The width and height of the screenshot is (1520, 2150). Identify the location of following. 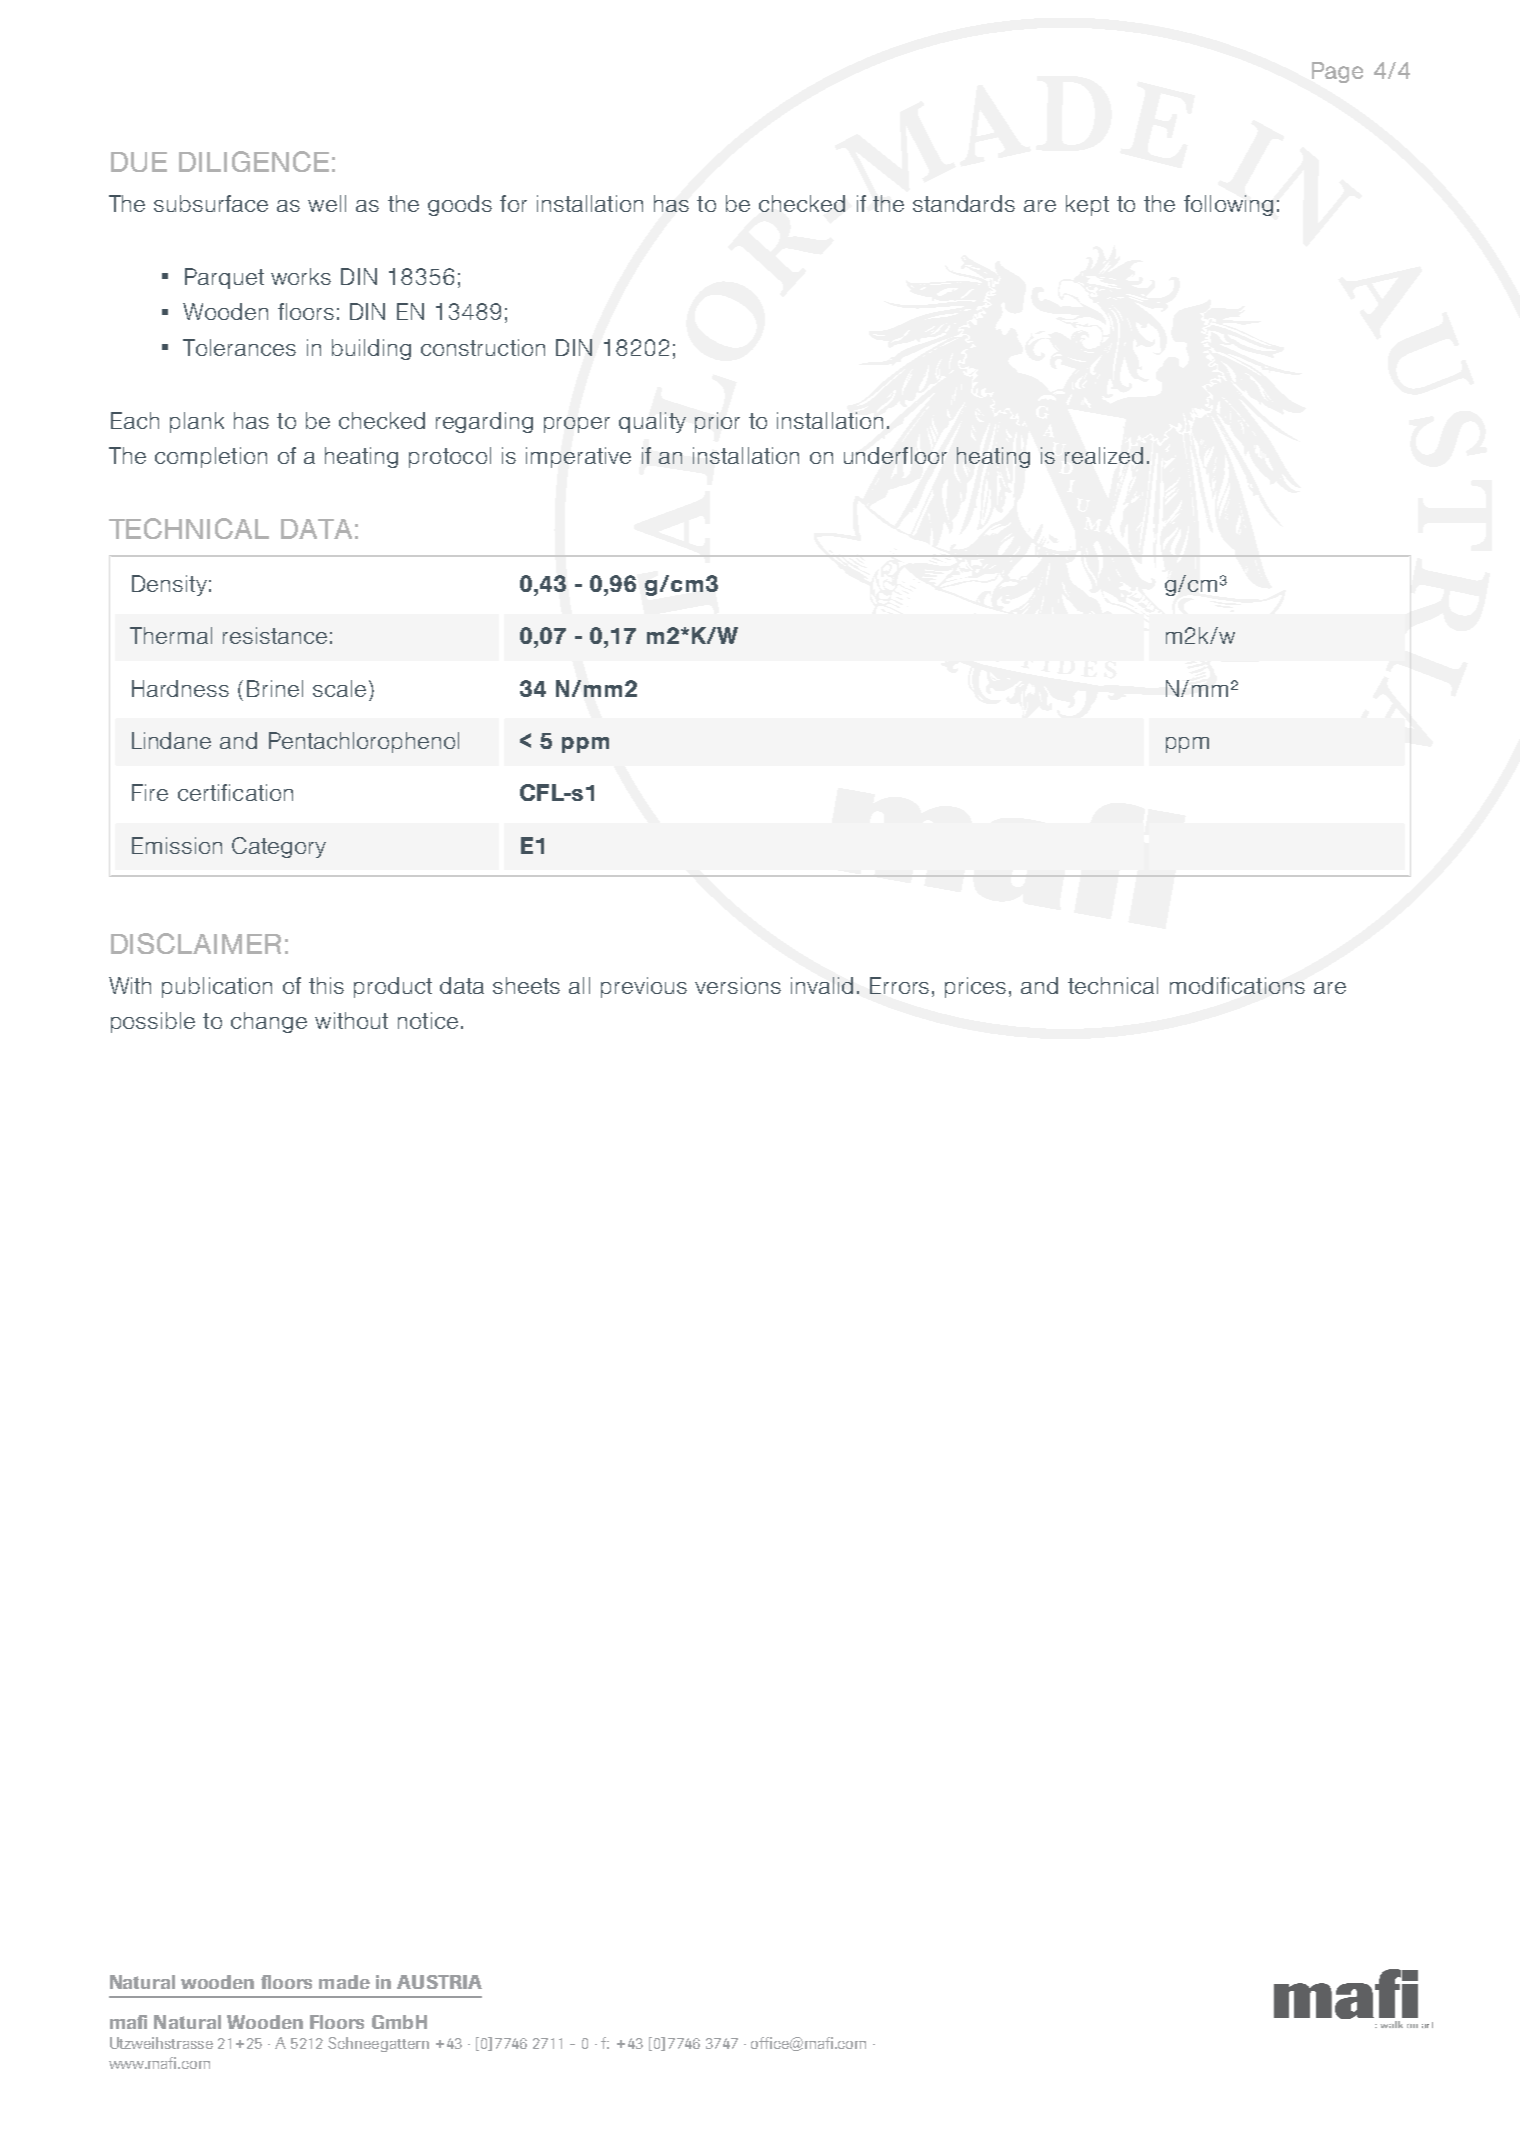
(1228, 205).
